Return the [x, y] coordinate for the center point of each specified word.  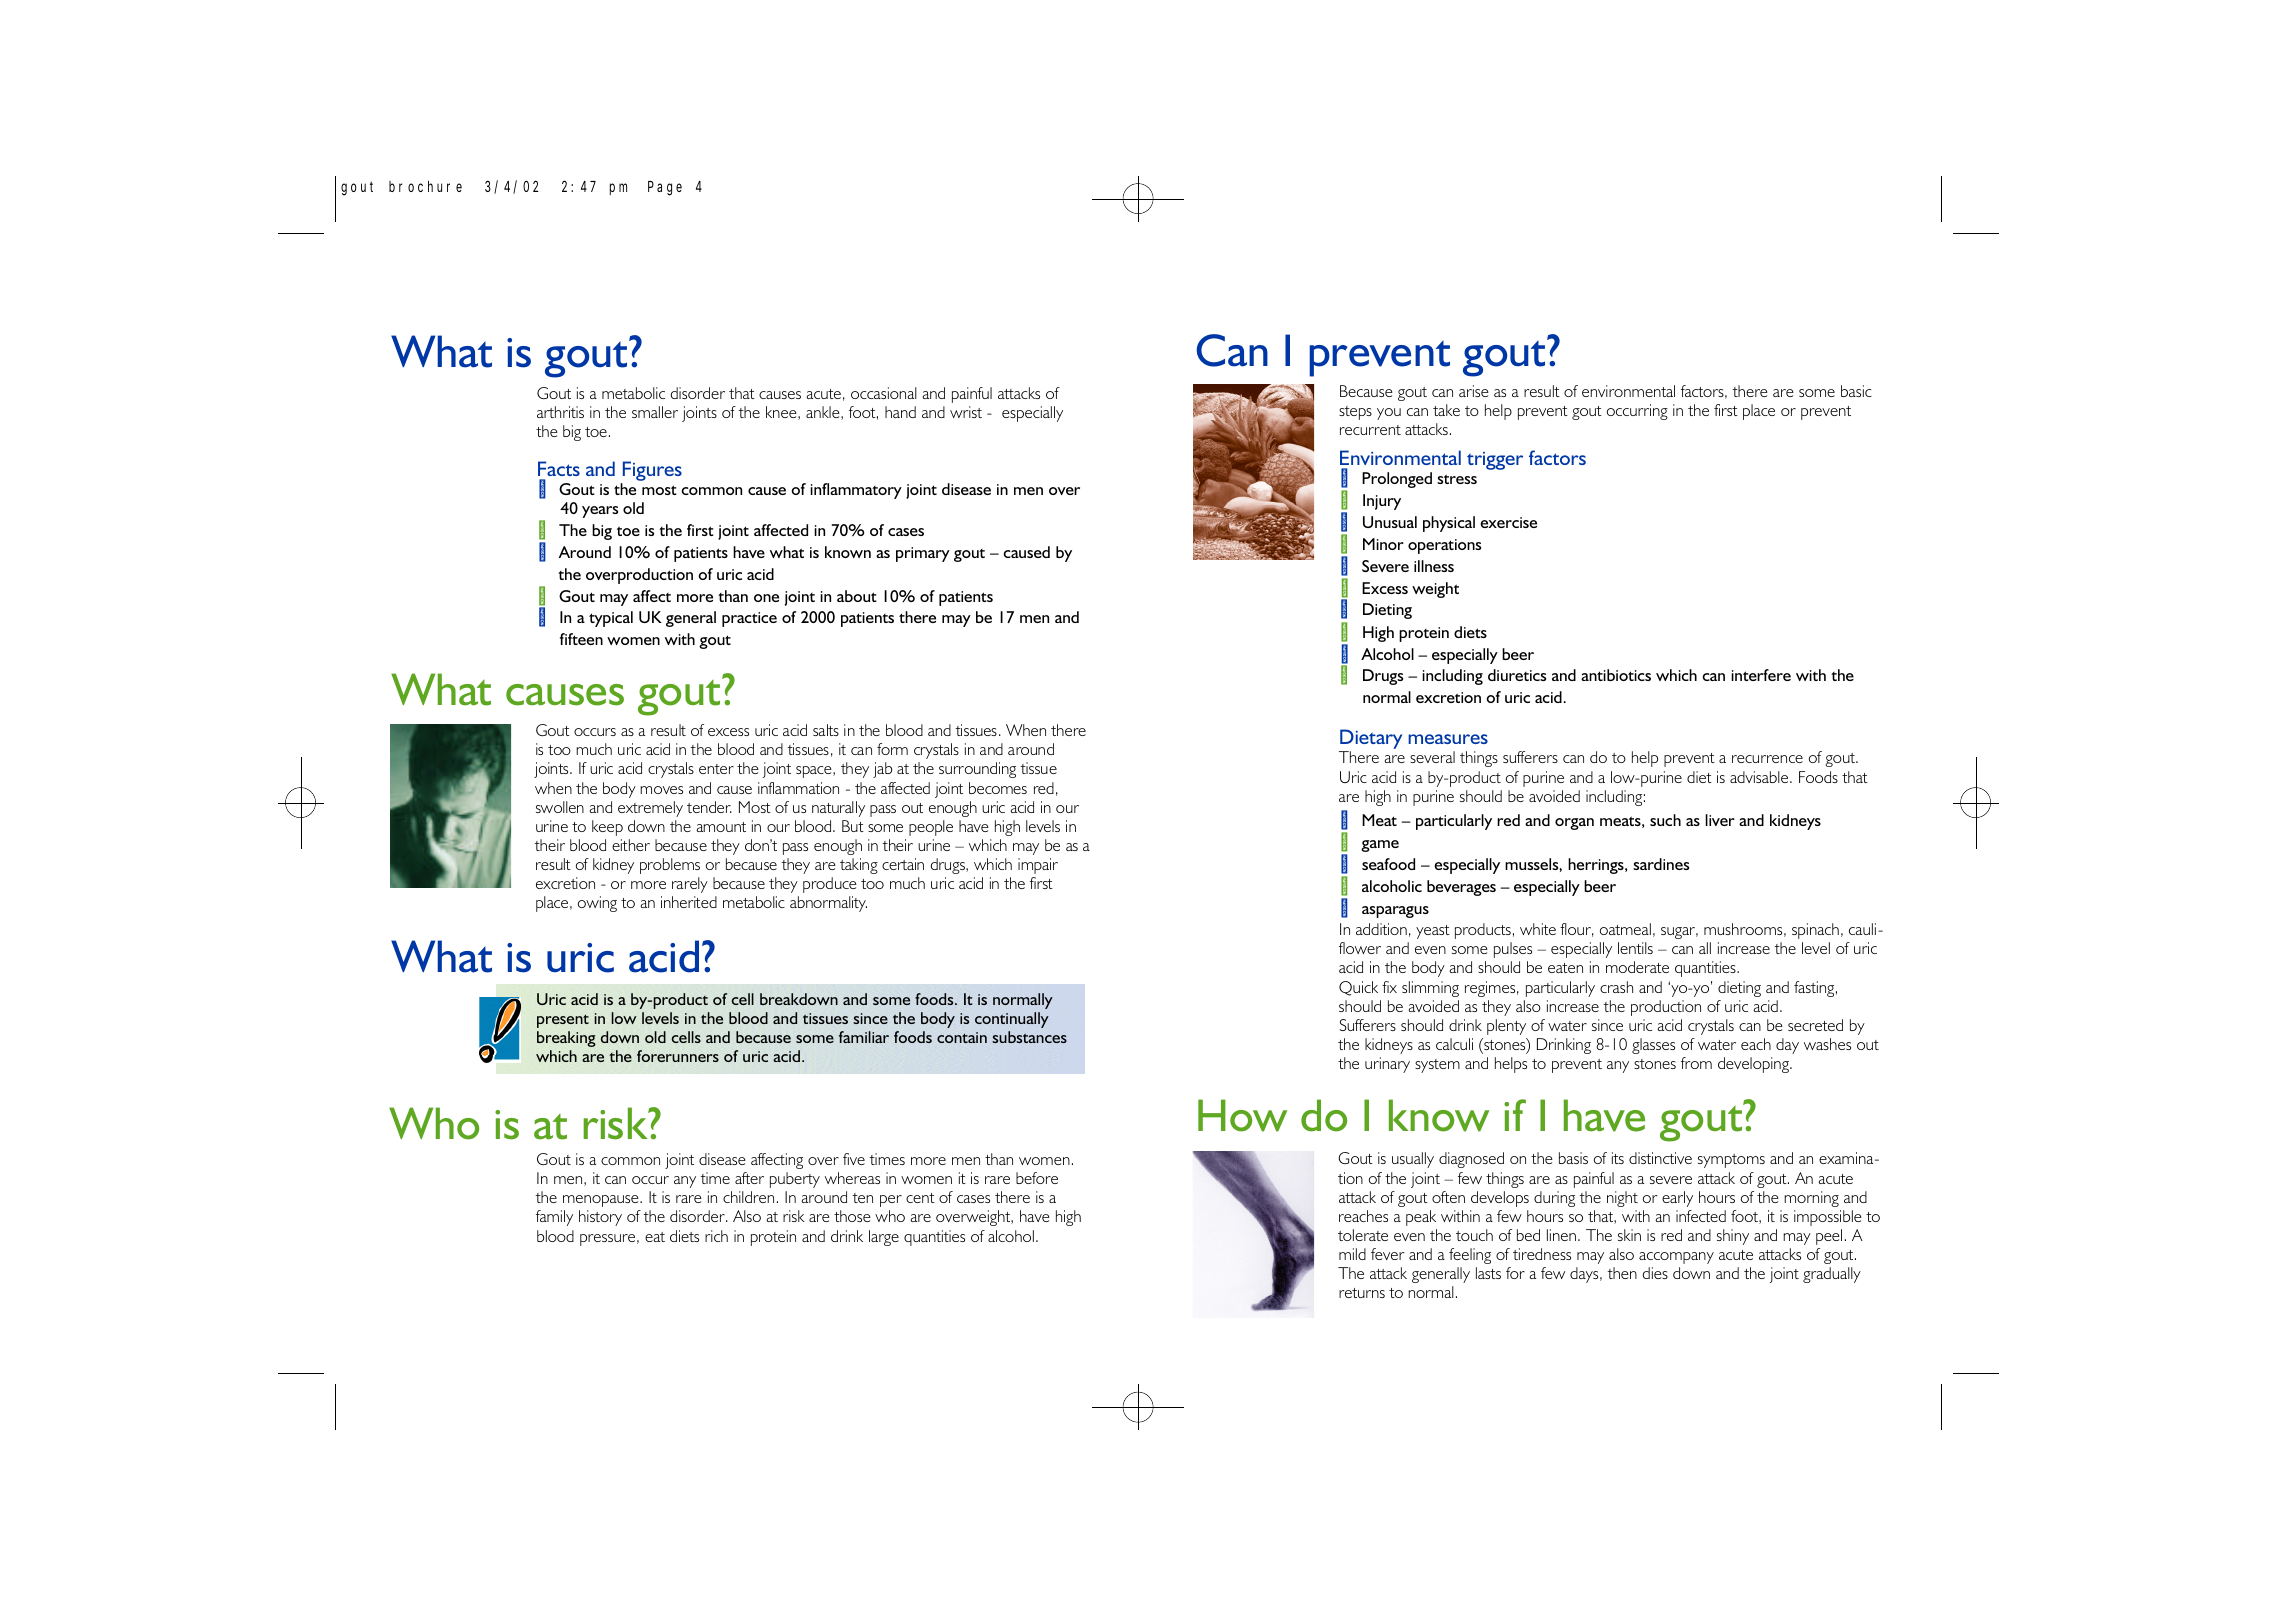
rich [716, 1236]
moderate [1637, 967]
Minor [1383, 544]
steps [1355, 413]
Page [665, 189]
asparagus [1395, 912]
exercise [1508, 522]
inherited [689, 902]
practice [749, 619]
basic [1856, 391]
